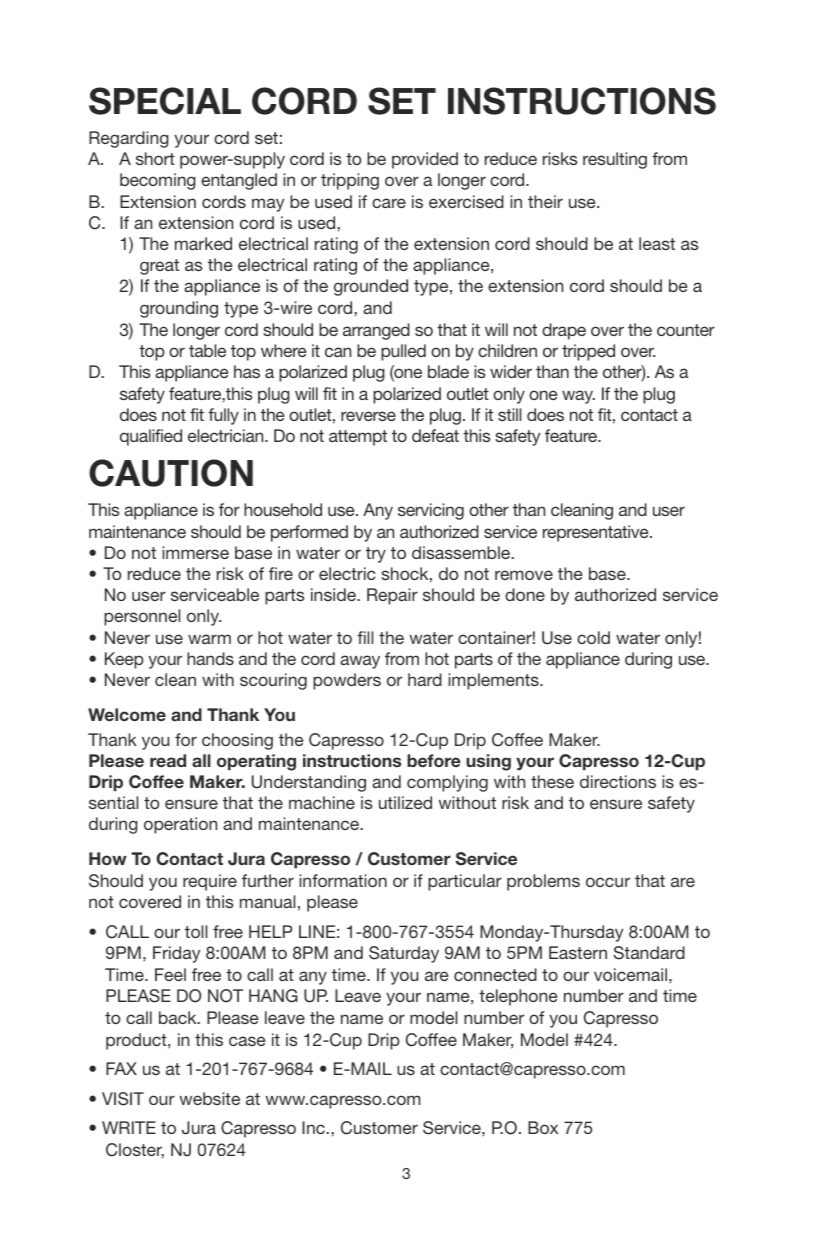 The width and height of the screenshot is (813, 1237). What do you see at coordinates (425, 160) in the screenshot?
I see `provided` at bounding box center [425, 160].
